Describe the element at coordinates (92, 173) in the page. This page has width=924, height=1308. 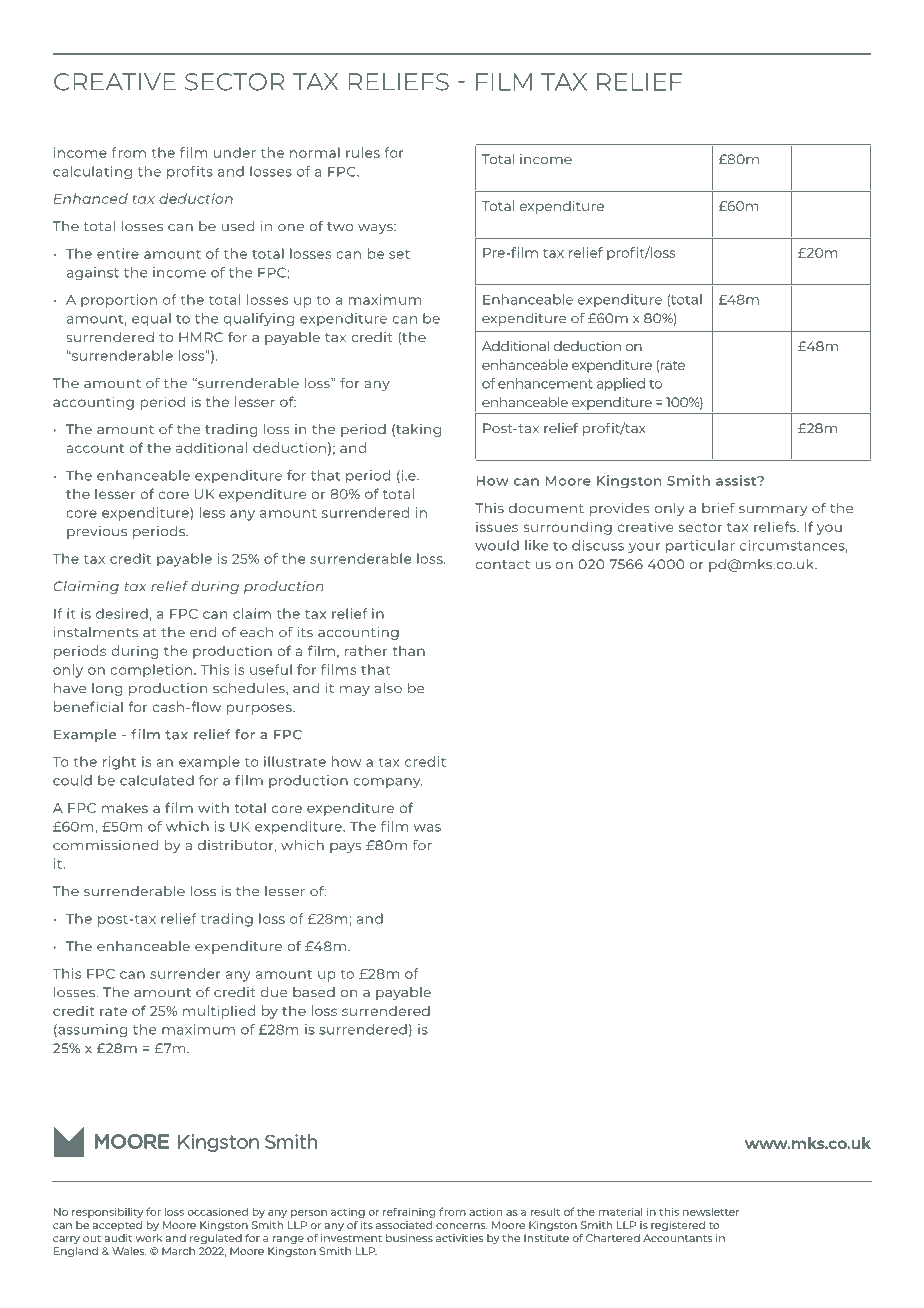
I see `calculating` at that location.
